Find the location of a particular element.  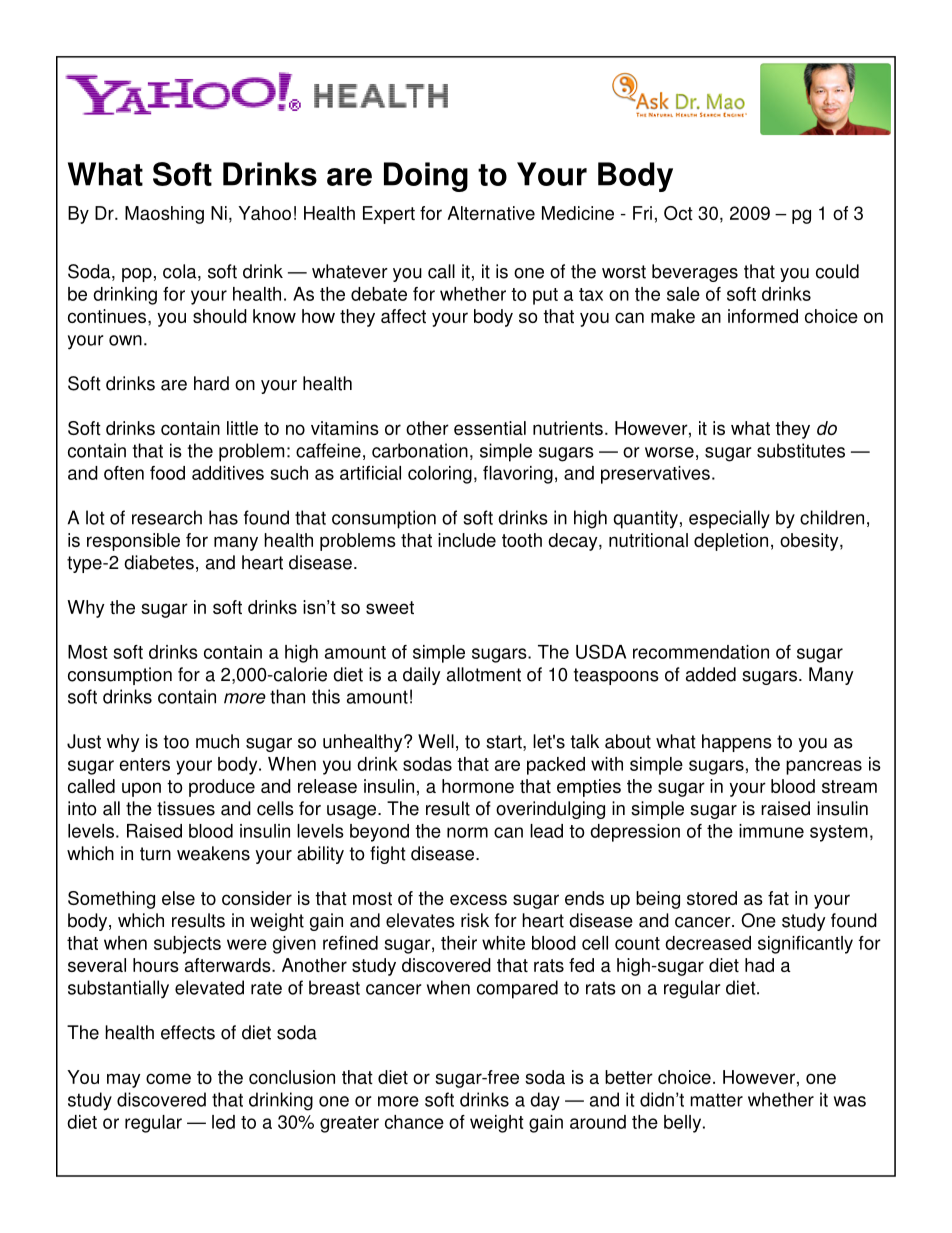

Alternative is located at coordinates (491, 213).
